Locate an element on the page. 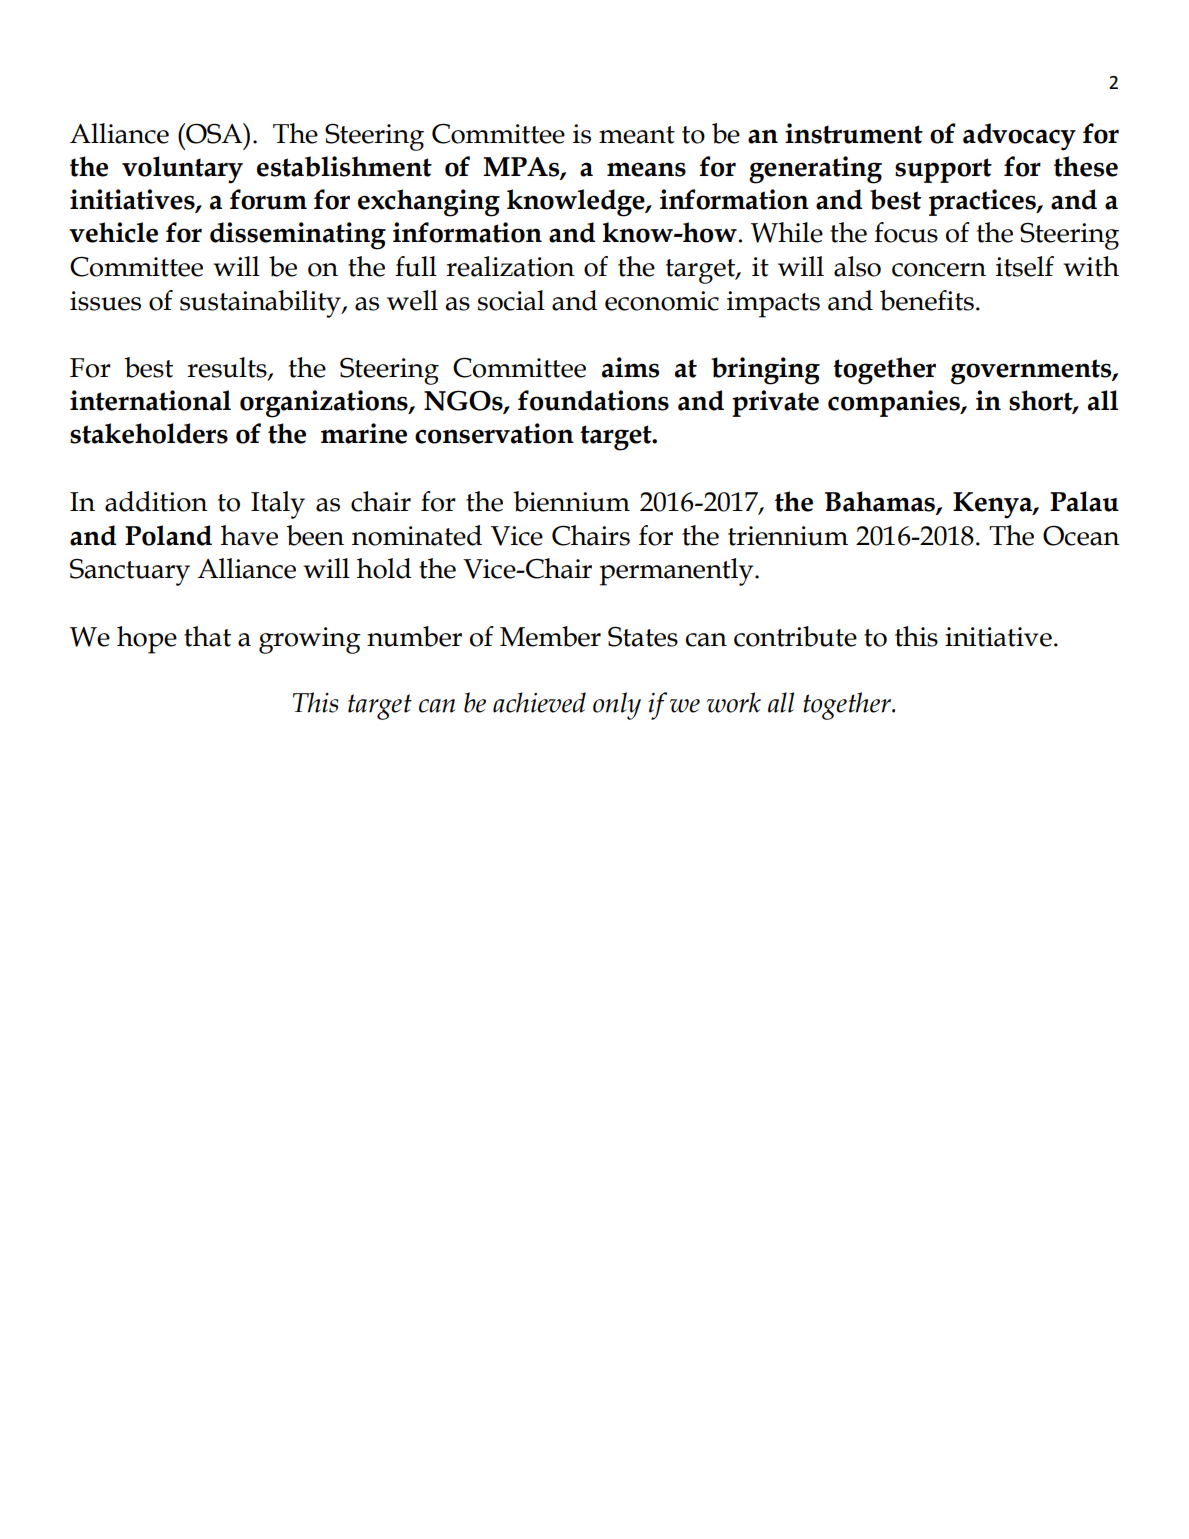 This page has height=1539, width=1189. sustainability is located at coordinates (261, 304).
